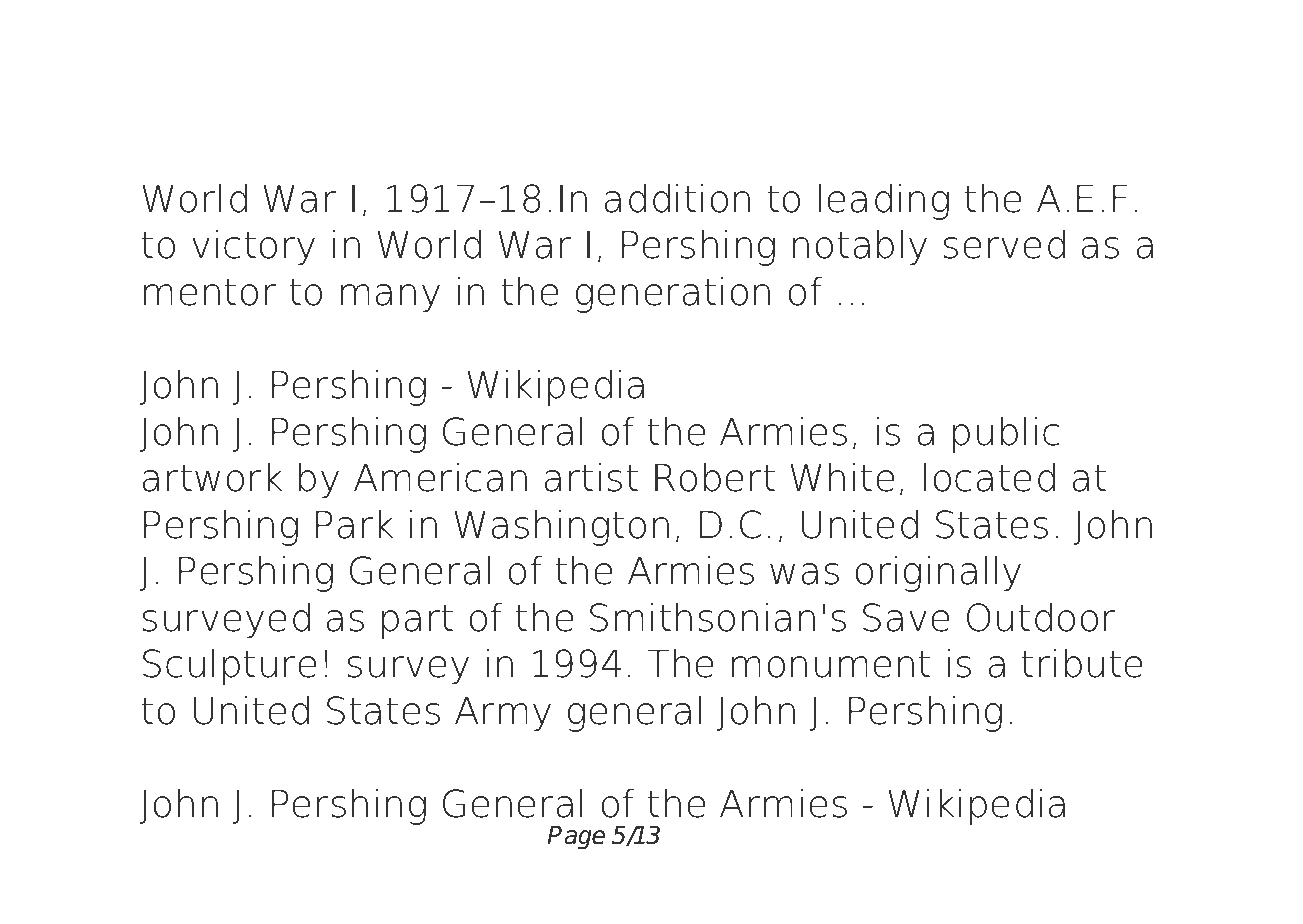  I want to click on Army, so click(503, 714).
